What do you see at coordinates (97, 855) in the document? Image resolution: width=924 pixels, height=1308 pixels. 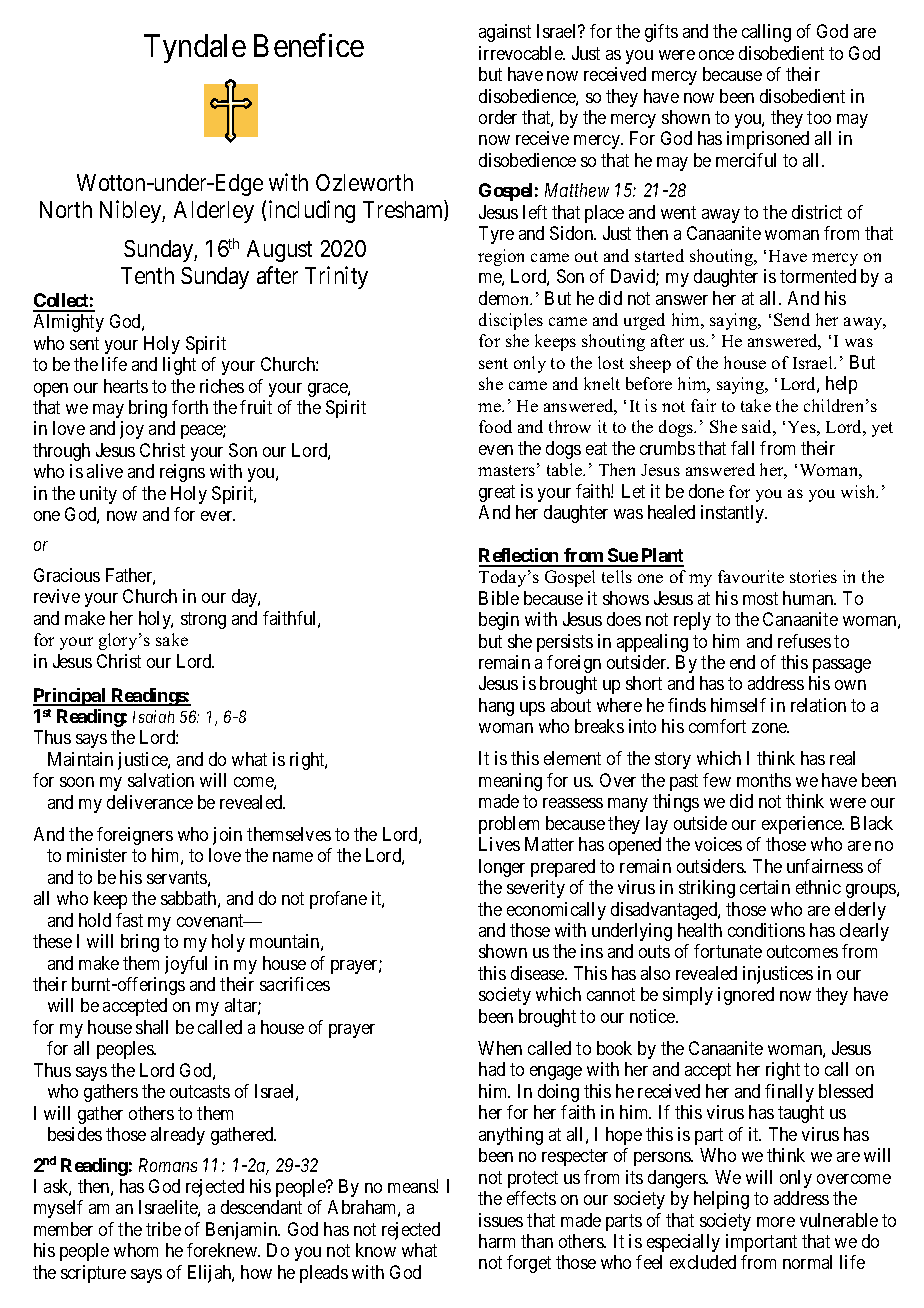 I see `minister` at bounding box center [97, 855].
